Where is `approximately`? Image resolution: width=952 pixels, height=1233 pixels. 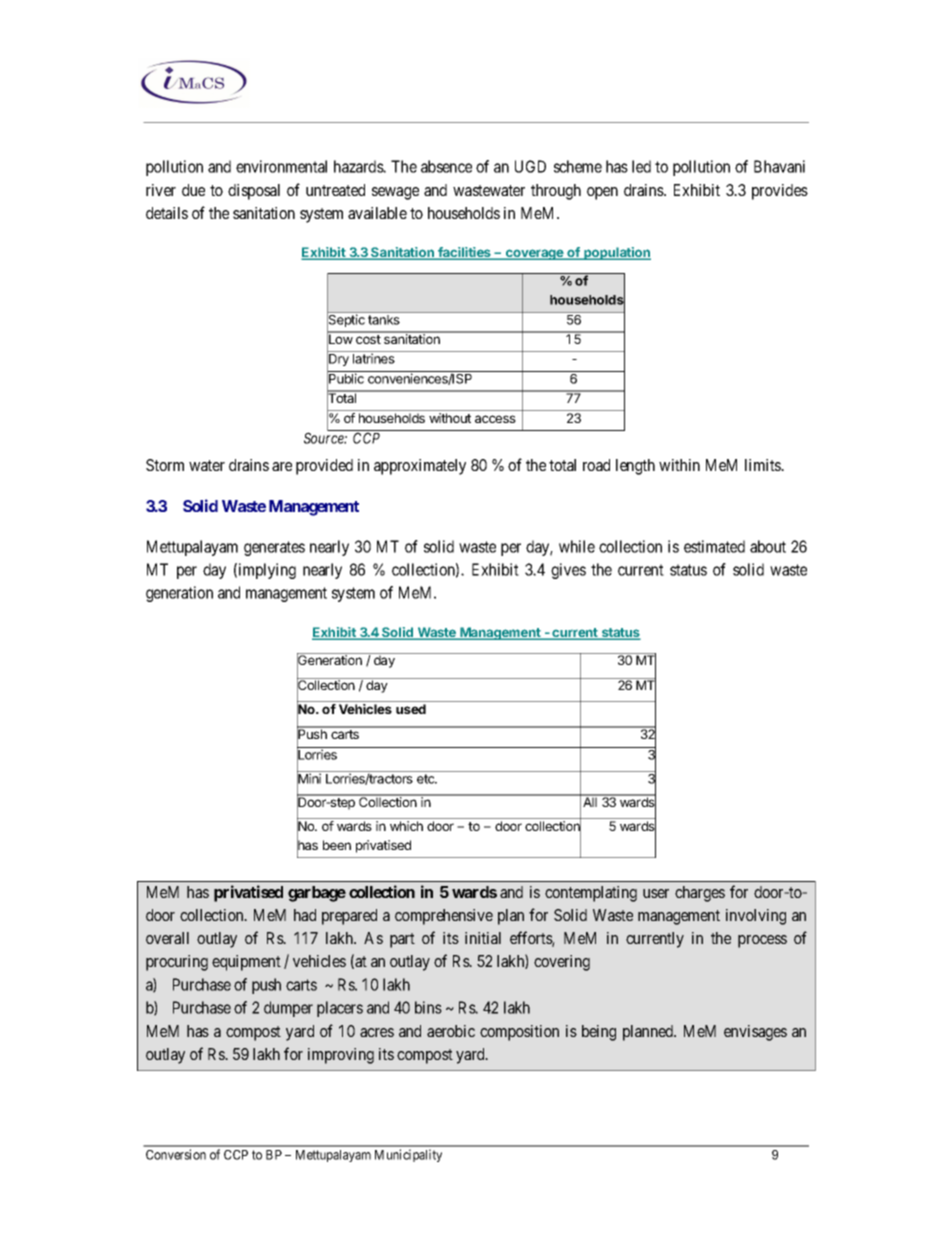
approximately is located at coordinates (420, 467).
